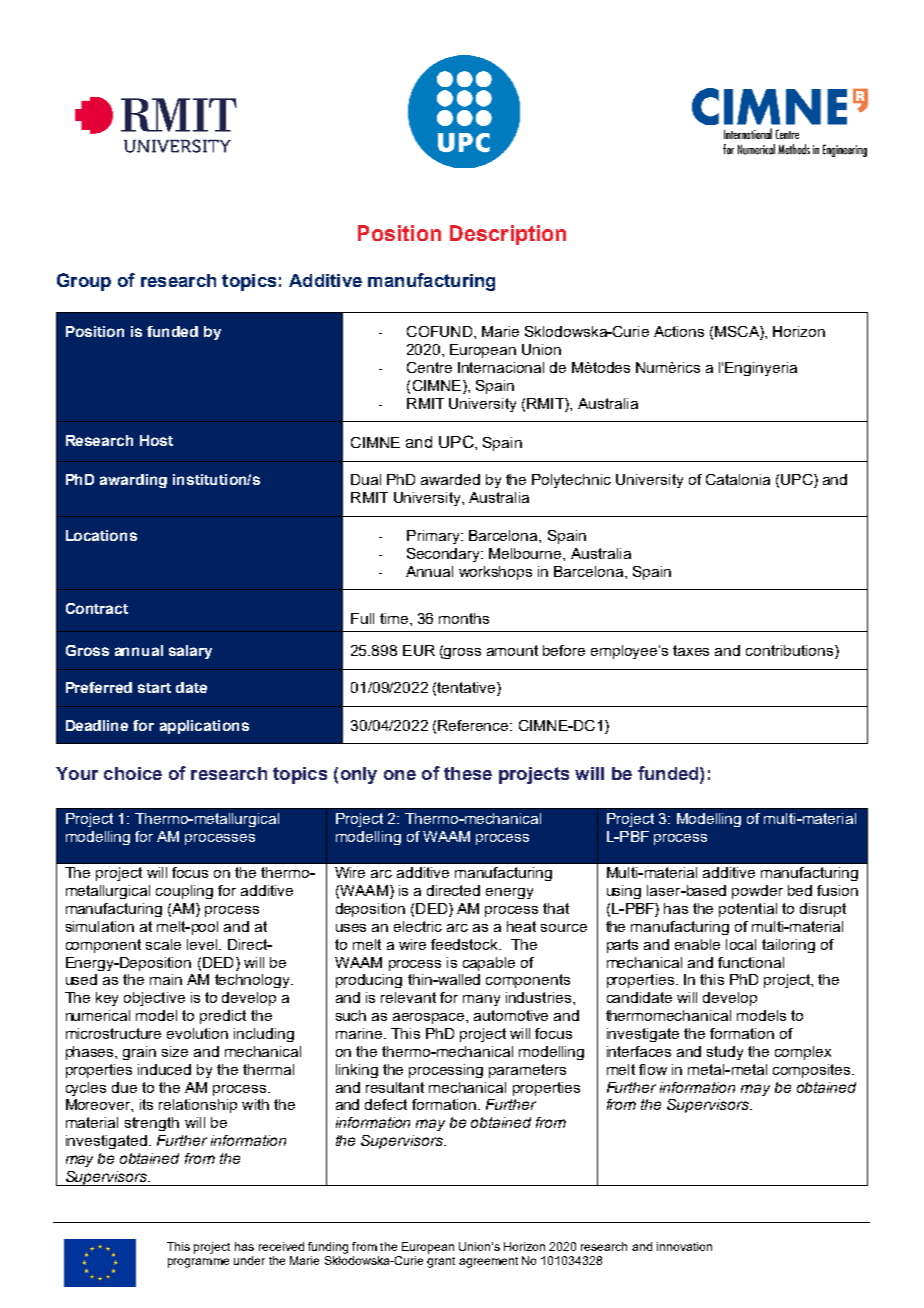 The width and height of the image is (924, 1308). Describe the element at coordinates (418, 926) in the image. I see `electric` at that location.
